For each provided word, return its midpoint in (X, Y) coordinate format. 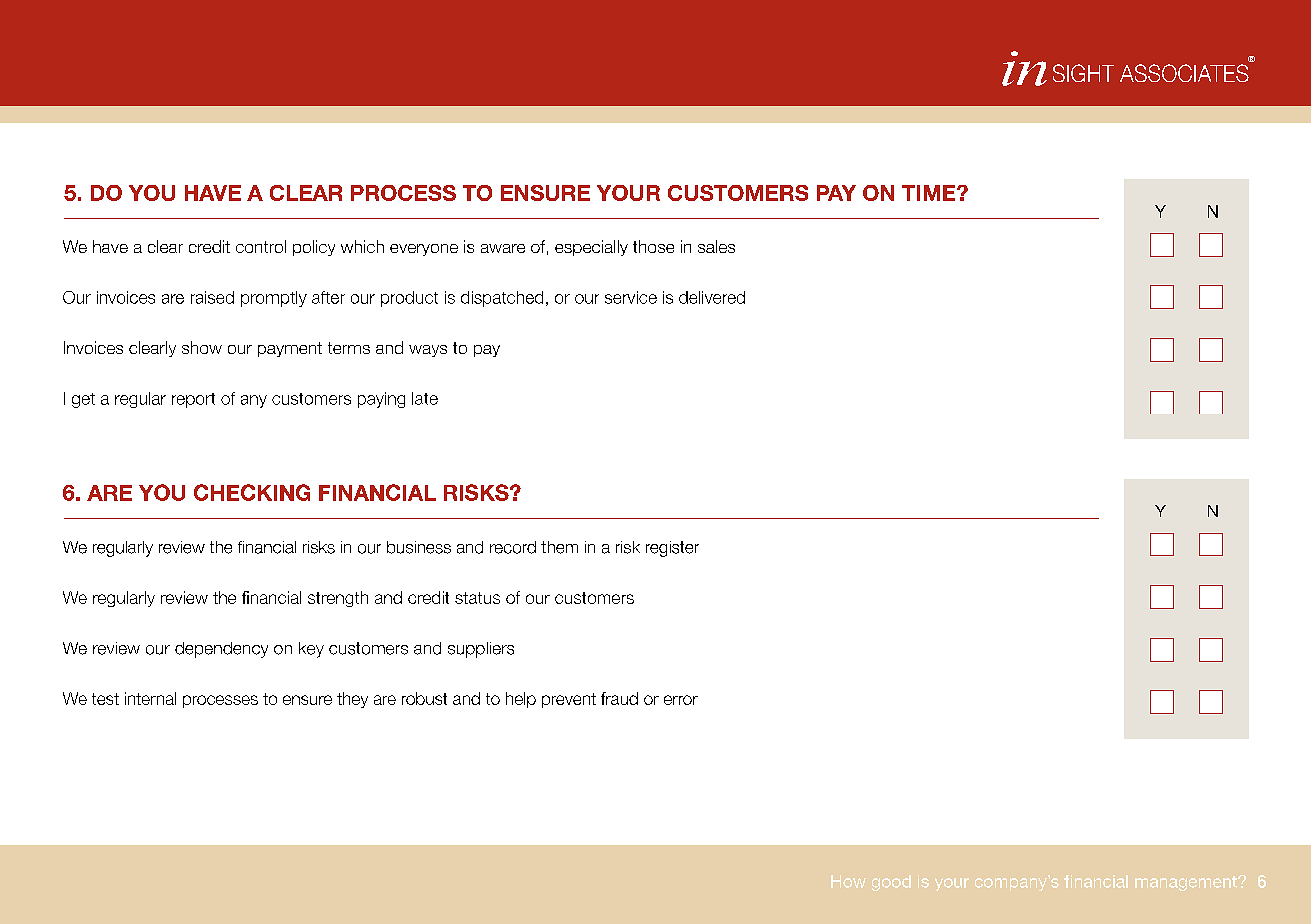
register (672, 549)
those (653, 246)
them (559, 547)
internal (150, 698)
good (891, 883)
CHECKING (252, 492)
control (261, 246)
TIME (930, 193)
